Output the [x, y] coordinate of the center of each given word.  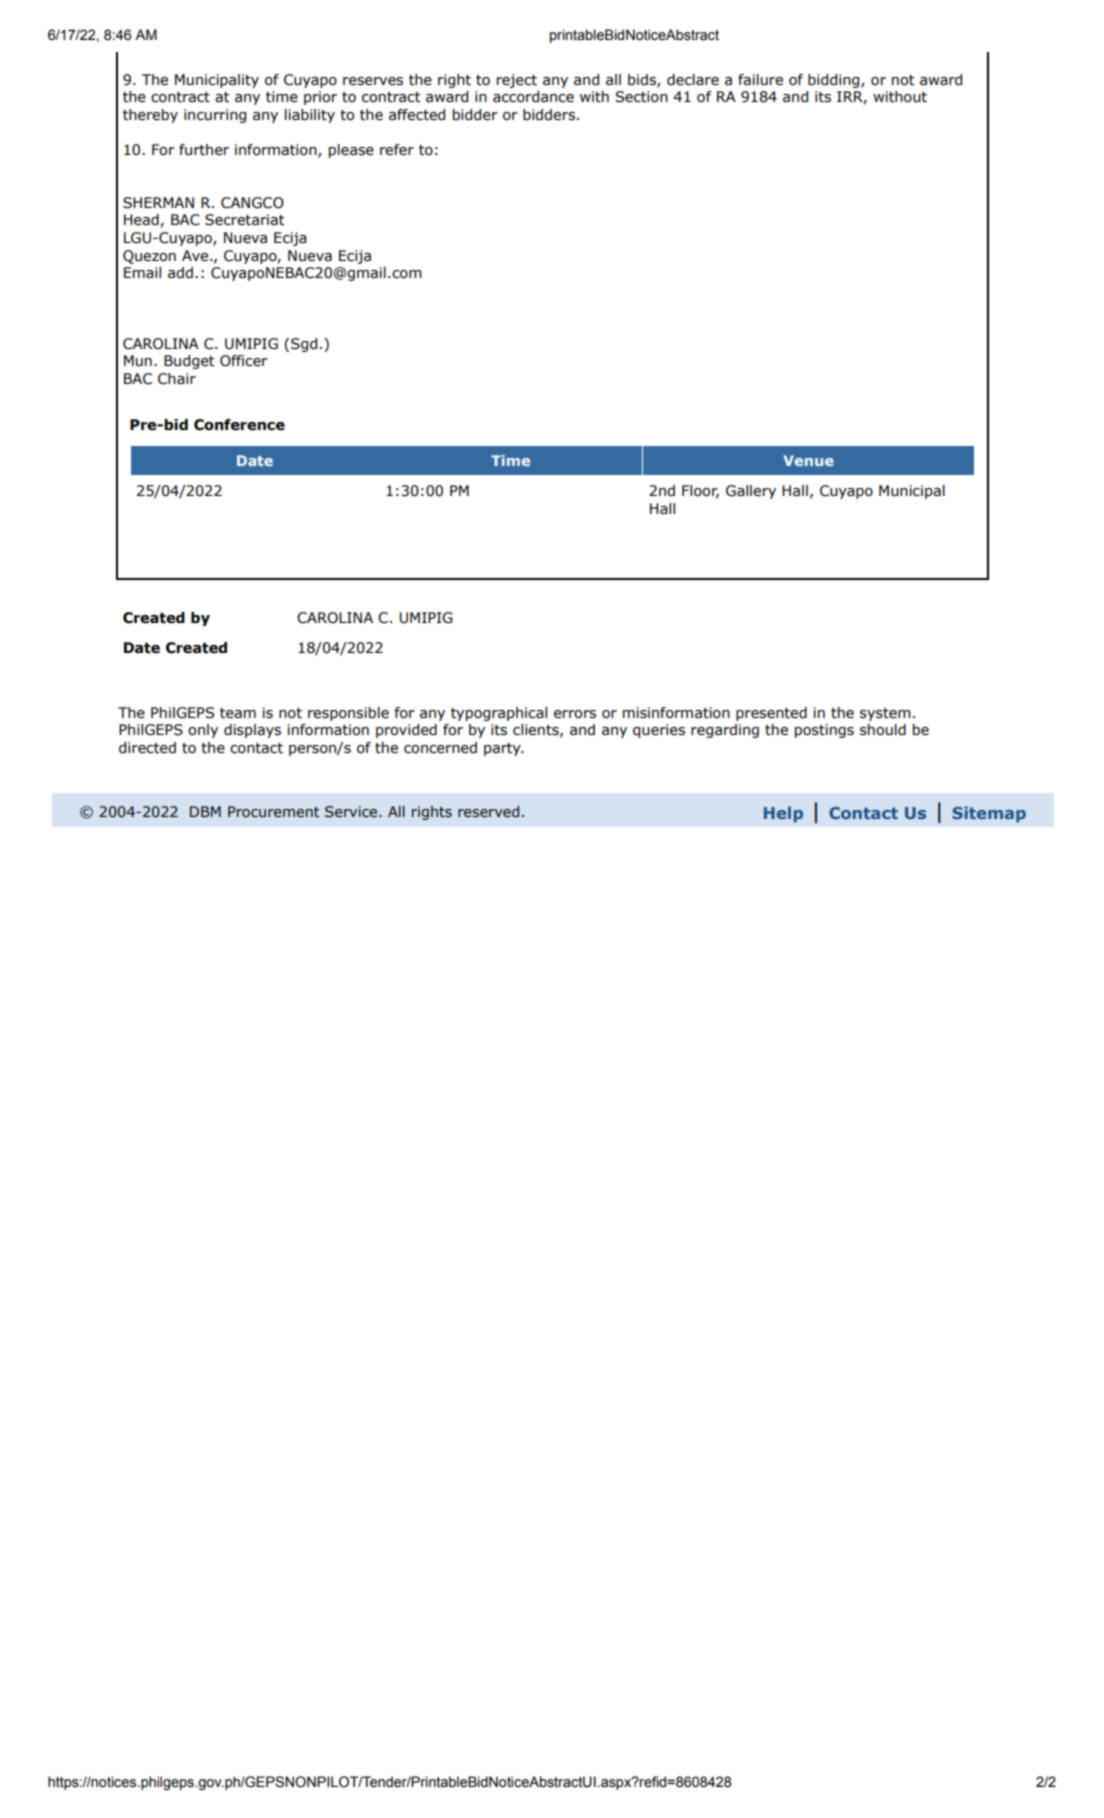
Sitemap [989, 814]
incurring [215, 116]
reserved [488, 812]
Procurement [273, 812]
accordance [533, 97]
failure [760, 80]
